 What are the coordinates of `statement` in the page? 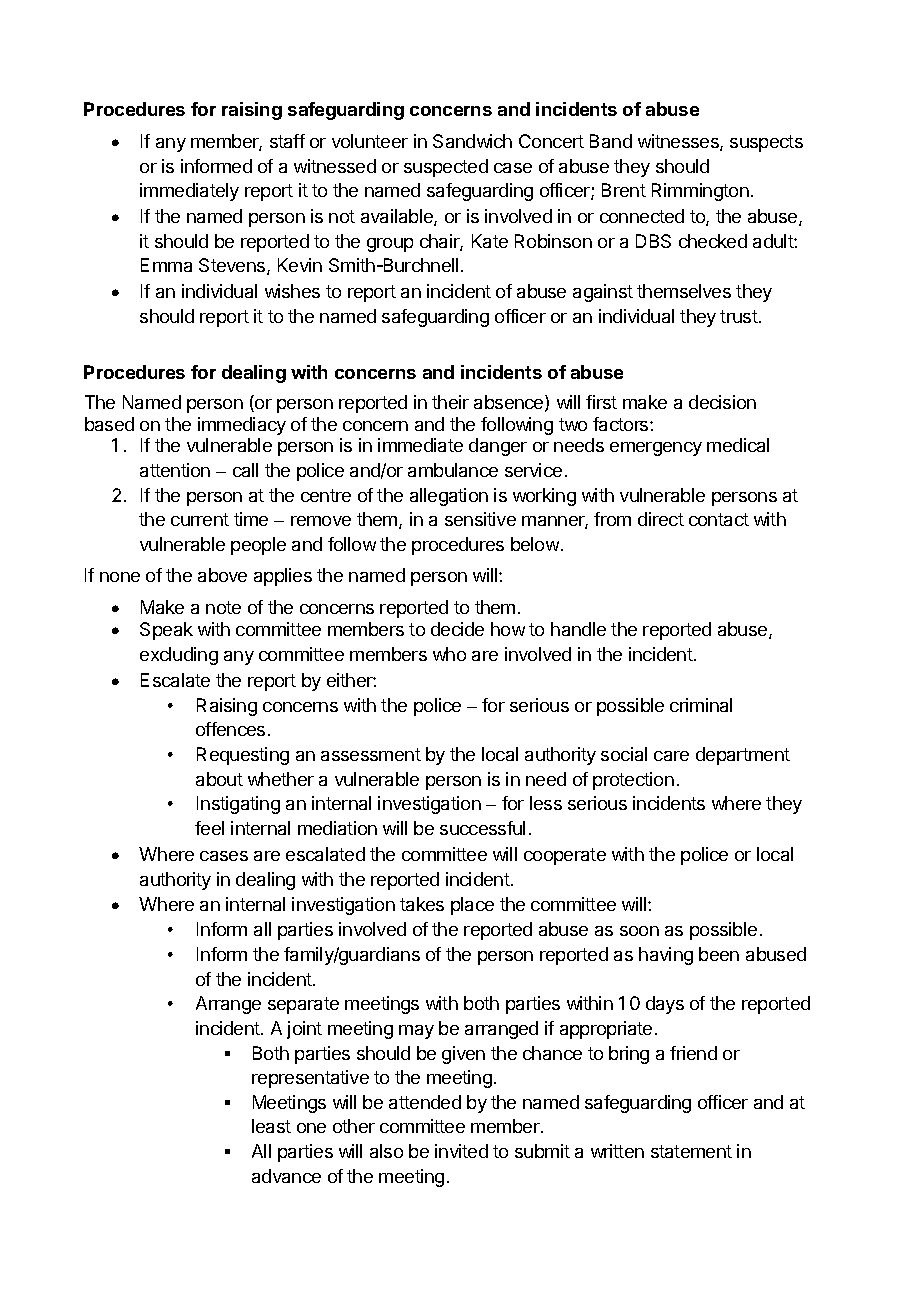 It's located at (691, 1151).
